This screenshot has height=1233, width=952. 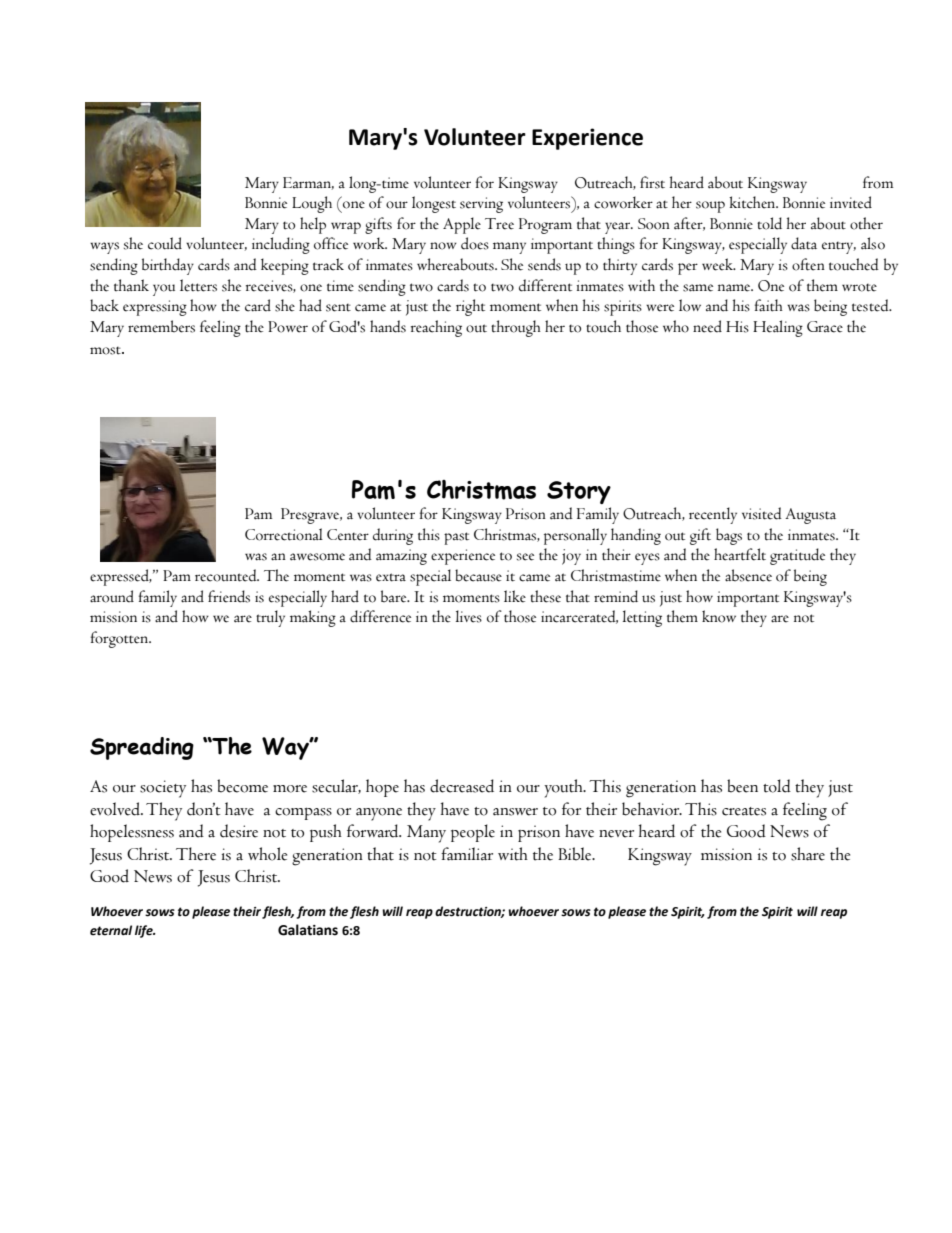 What do you see at coordinates (808, 854) in the screenshot?
I see `share` at bounding box center [808, 854].
